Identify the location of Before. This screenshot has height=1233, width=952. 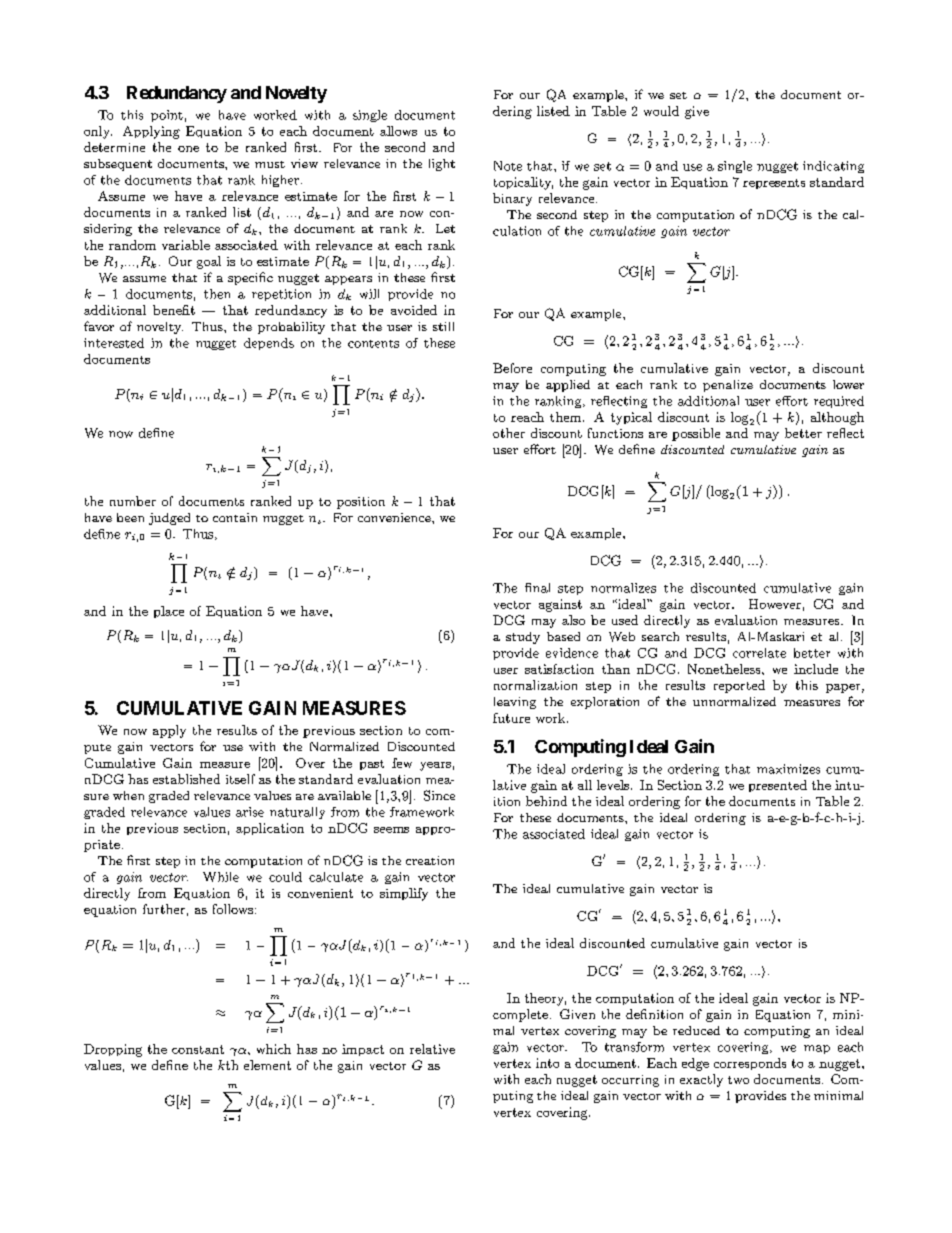
(512, 368).
